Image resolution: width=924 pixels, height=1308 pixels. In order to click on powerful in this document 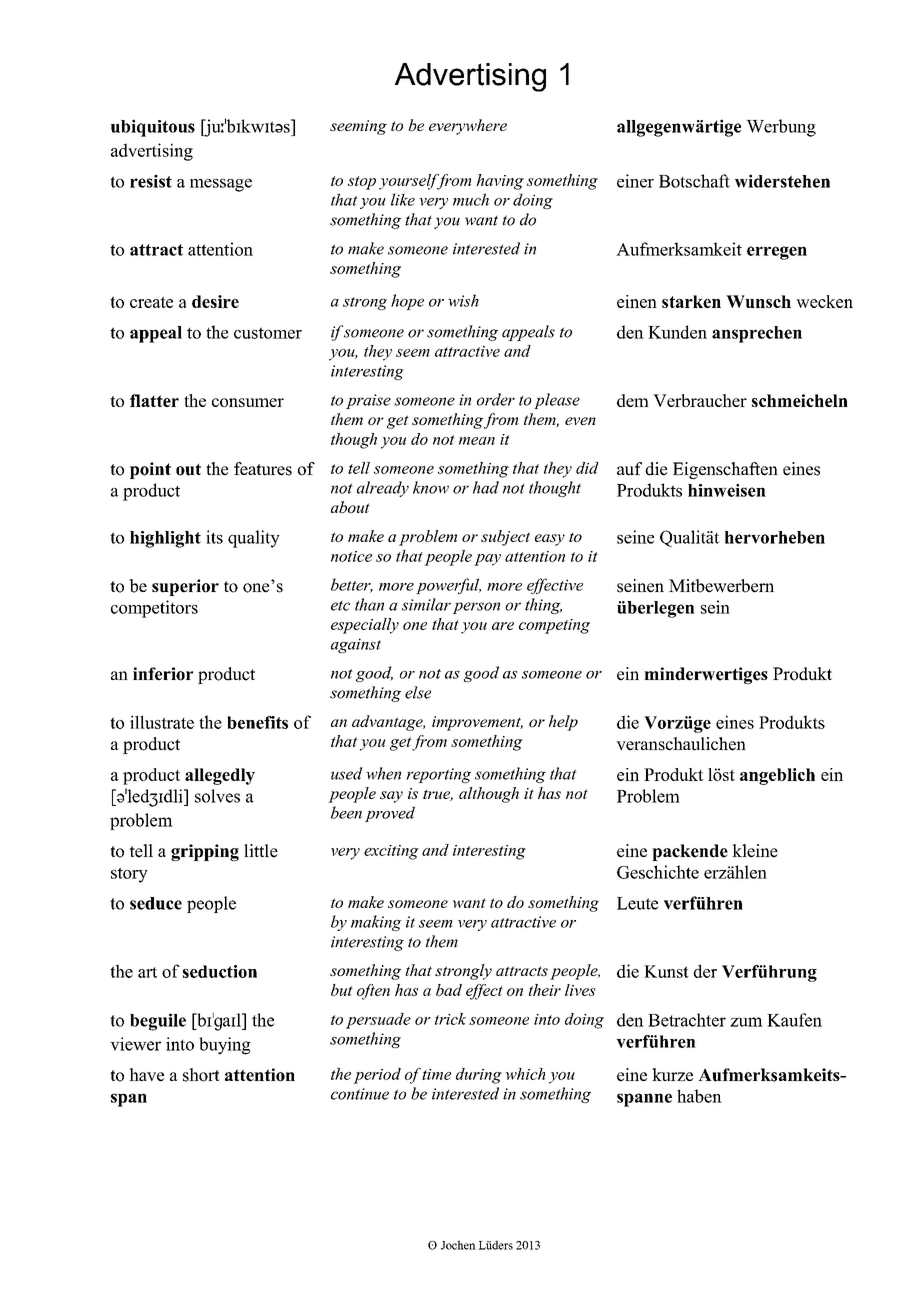, I will do `click(448, 586)`.
